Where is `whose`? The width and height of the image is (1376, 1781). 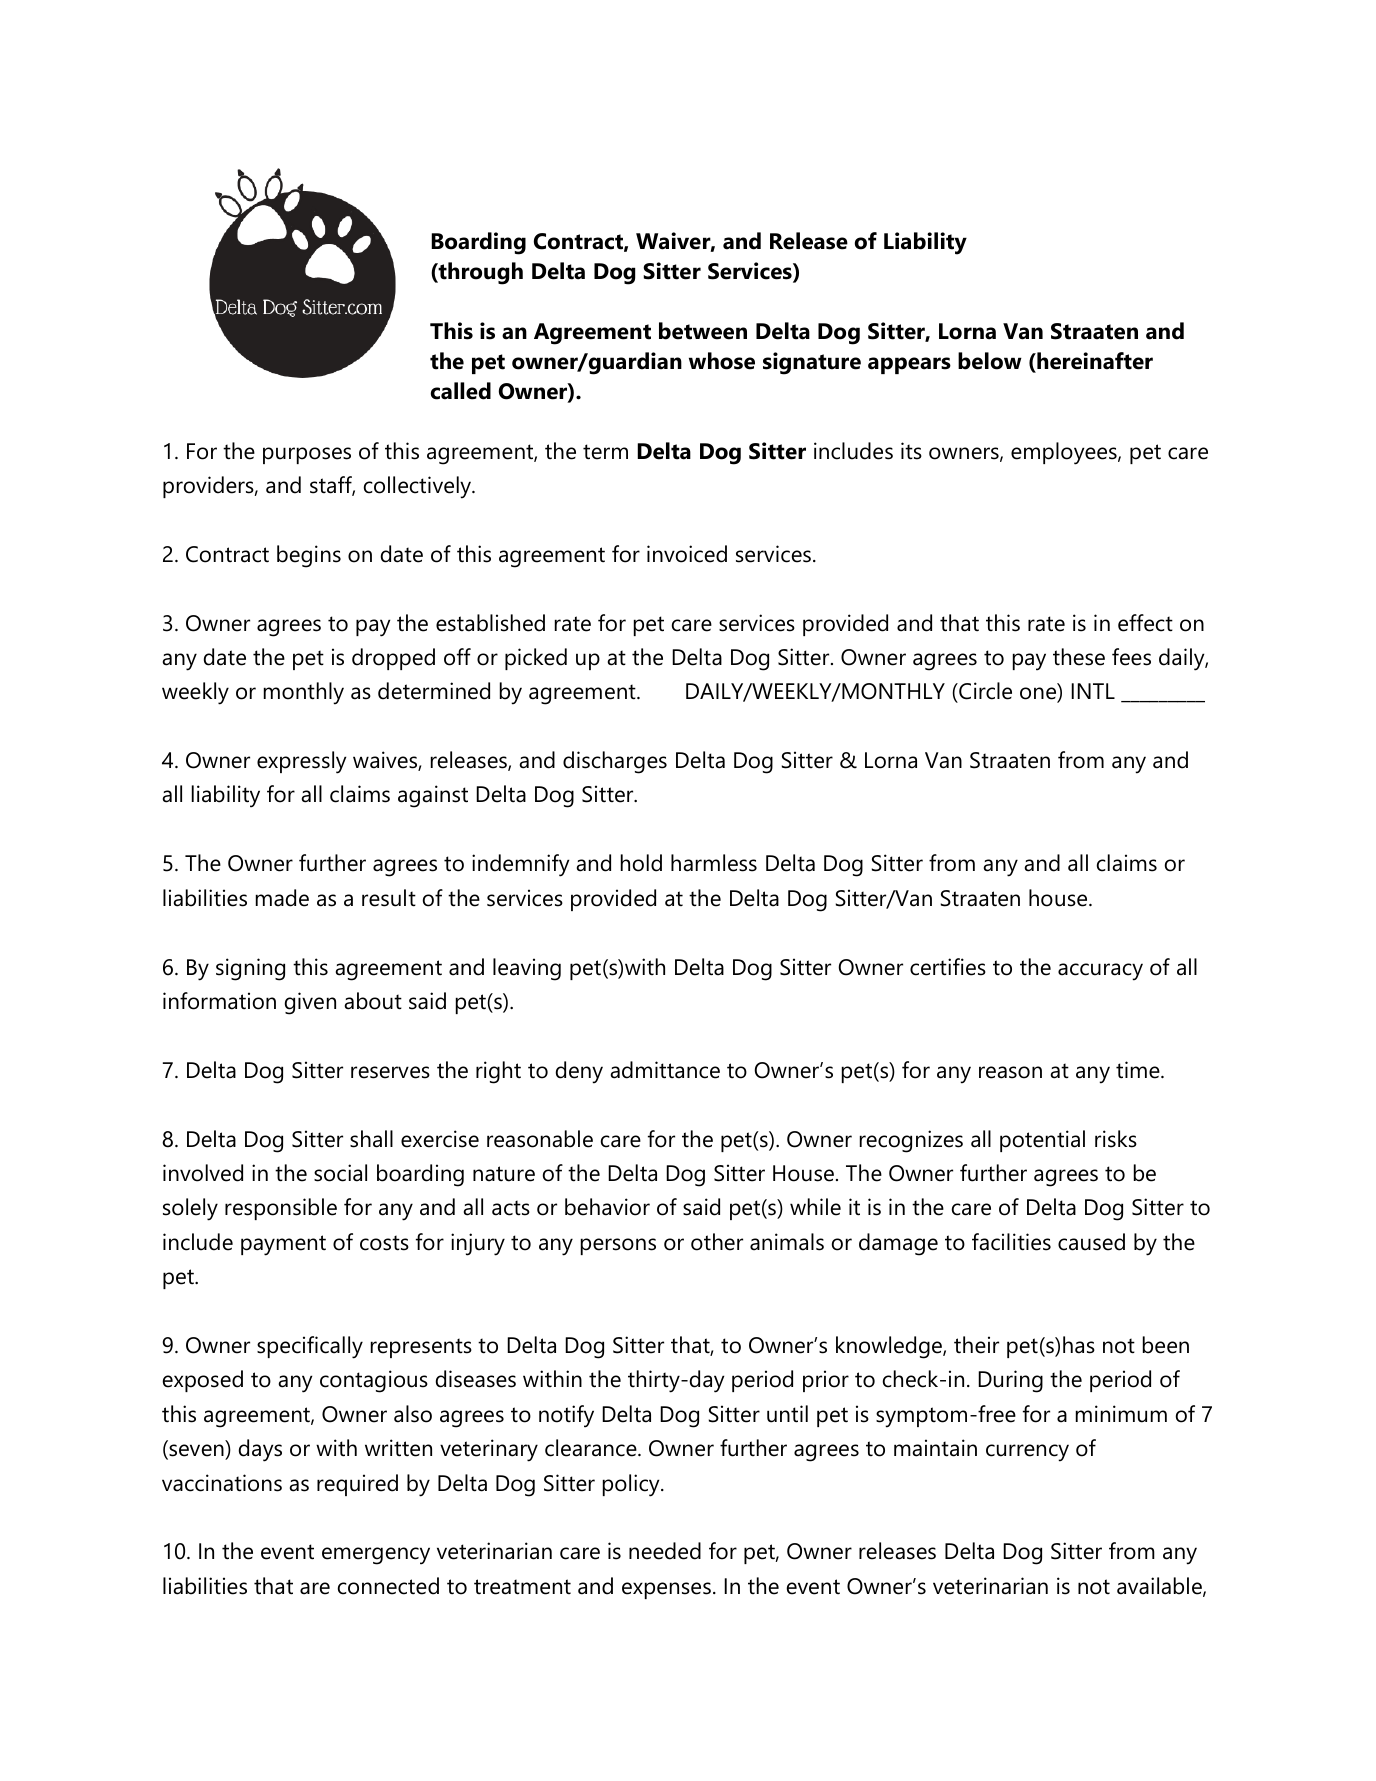
whose is located at coordinates (722, 361).
